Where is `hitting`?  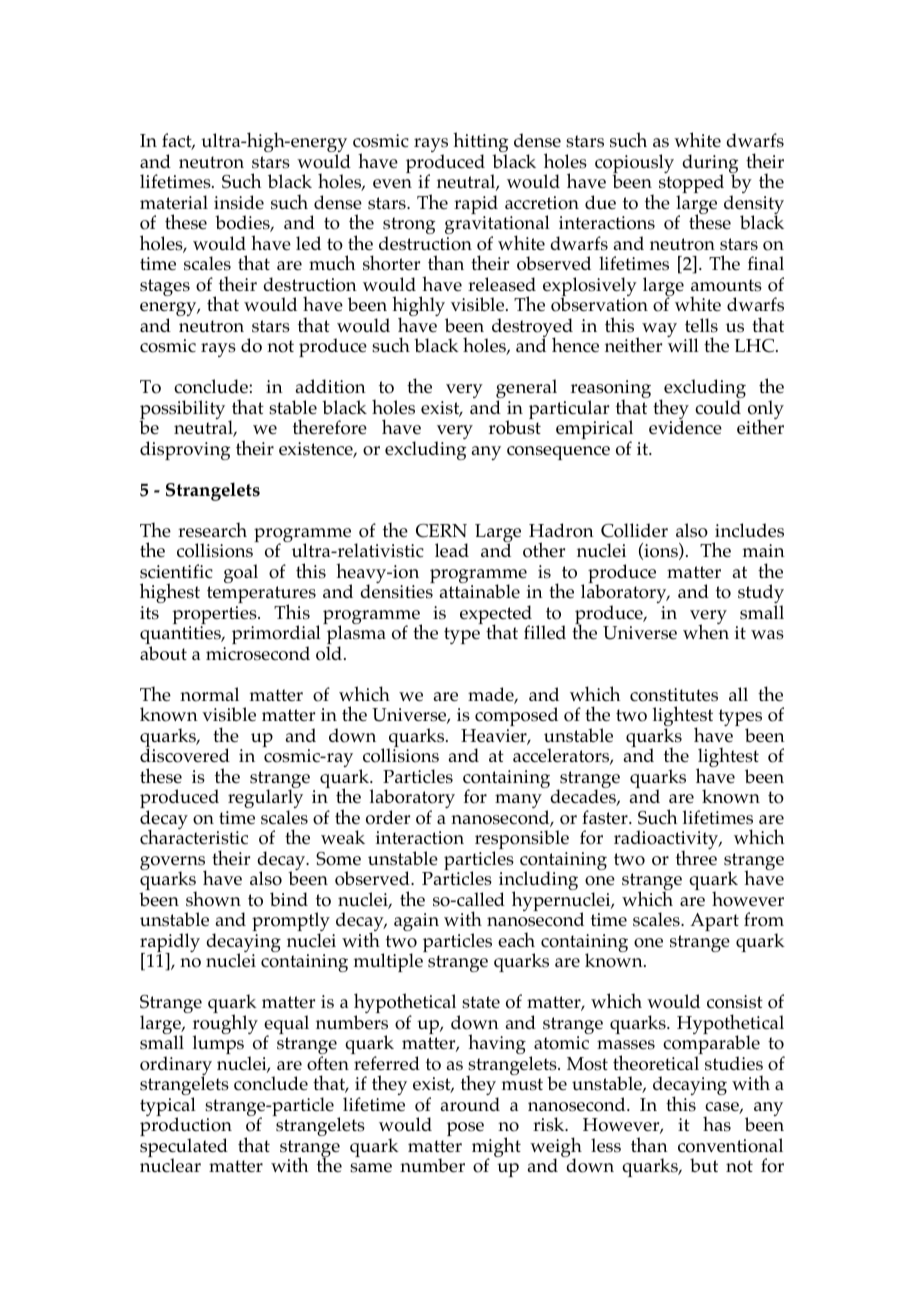 hitting is located at coordinates (480, 143).
